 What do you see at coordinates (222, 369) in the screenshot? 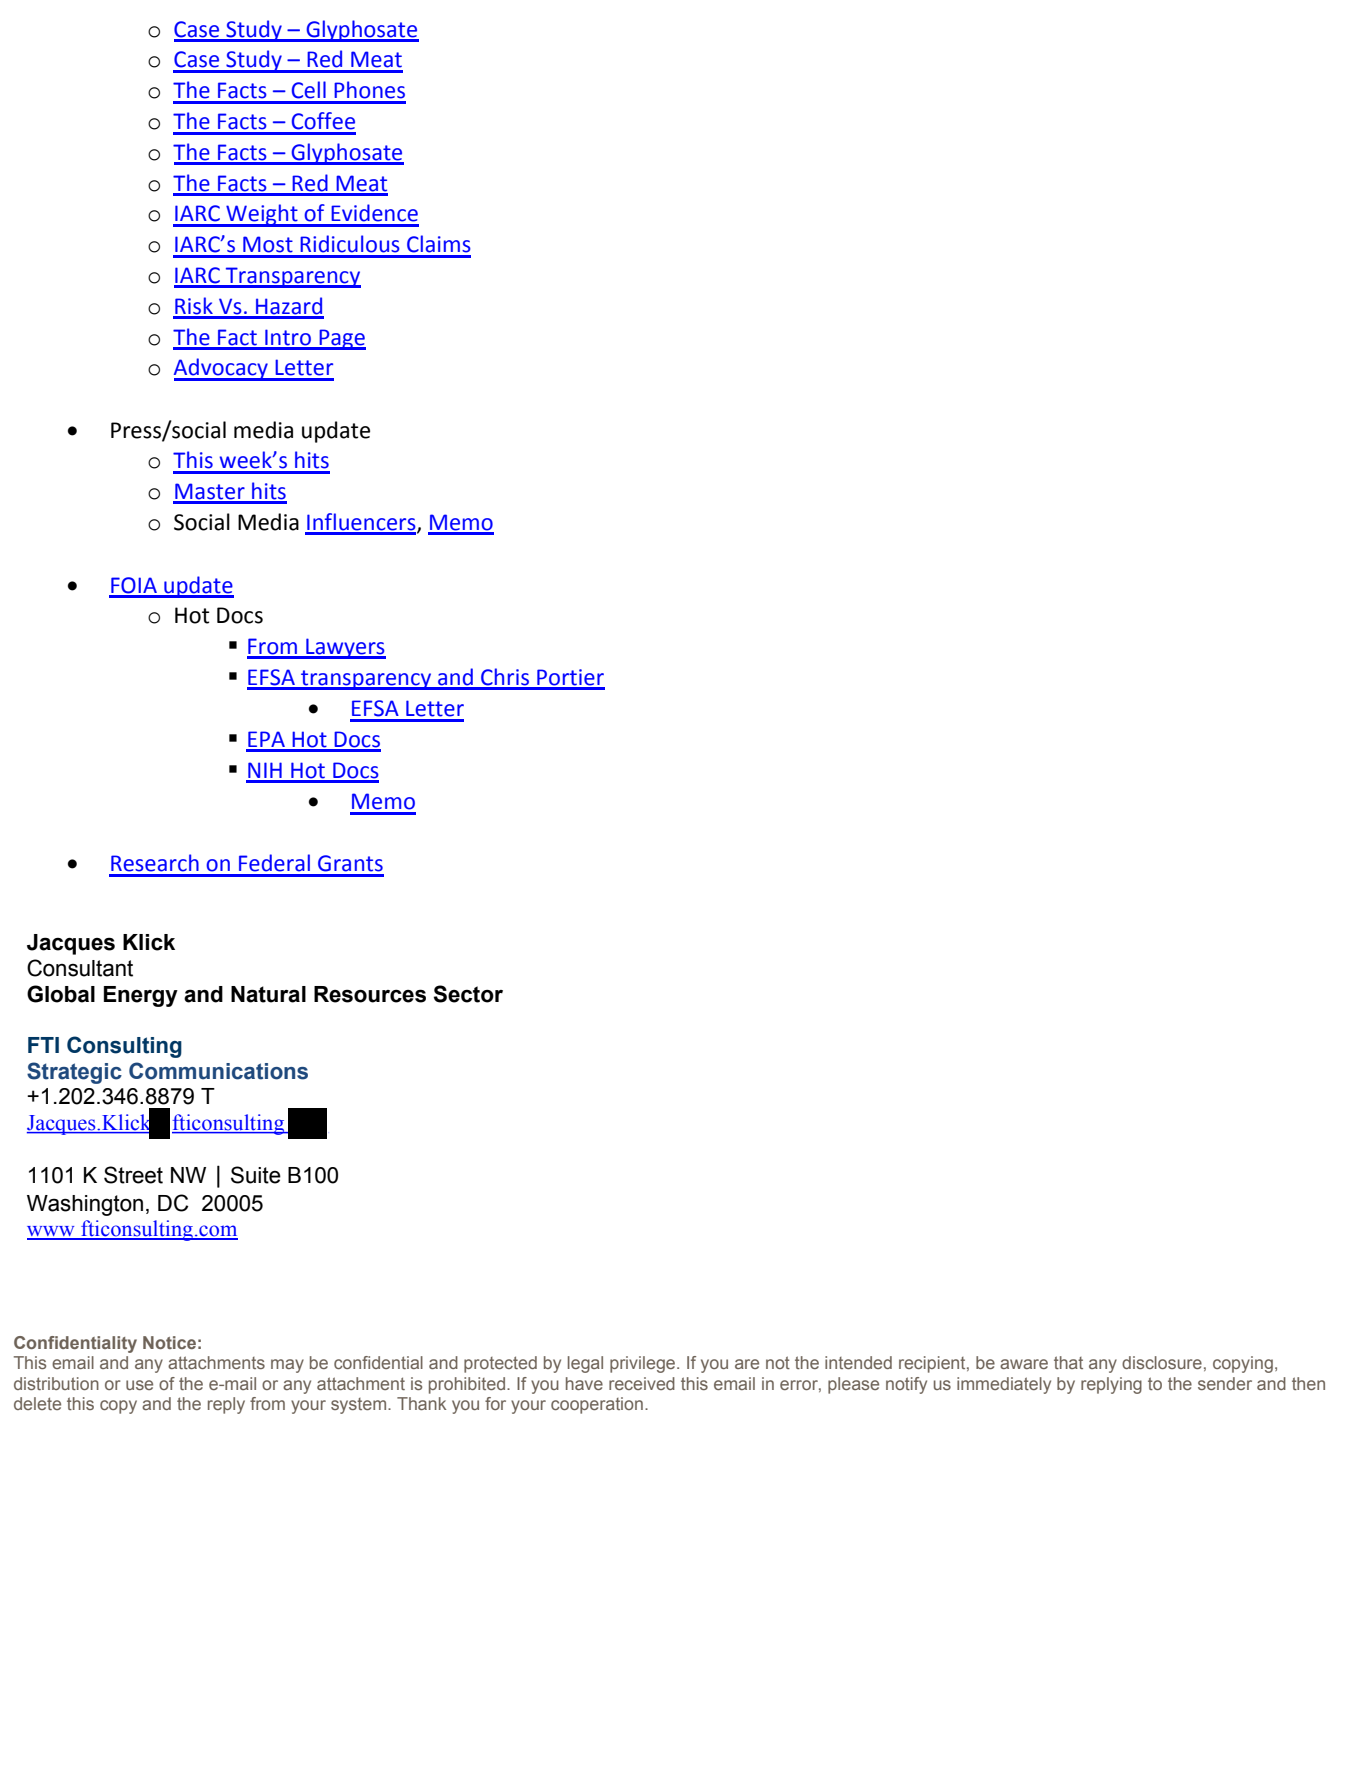
I see `Advocacy` at bounding box center [222, 369].
